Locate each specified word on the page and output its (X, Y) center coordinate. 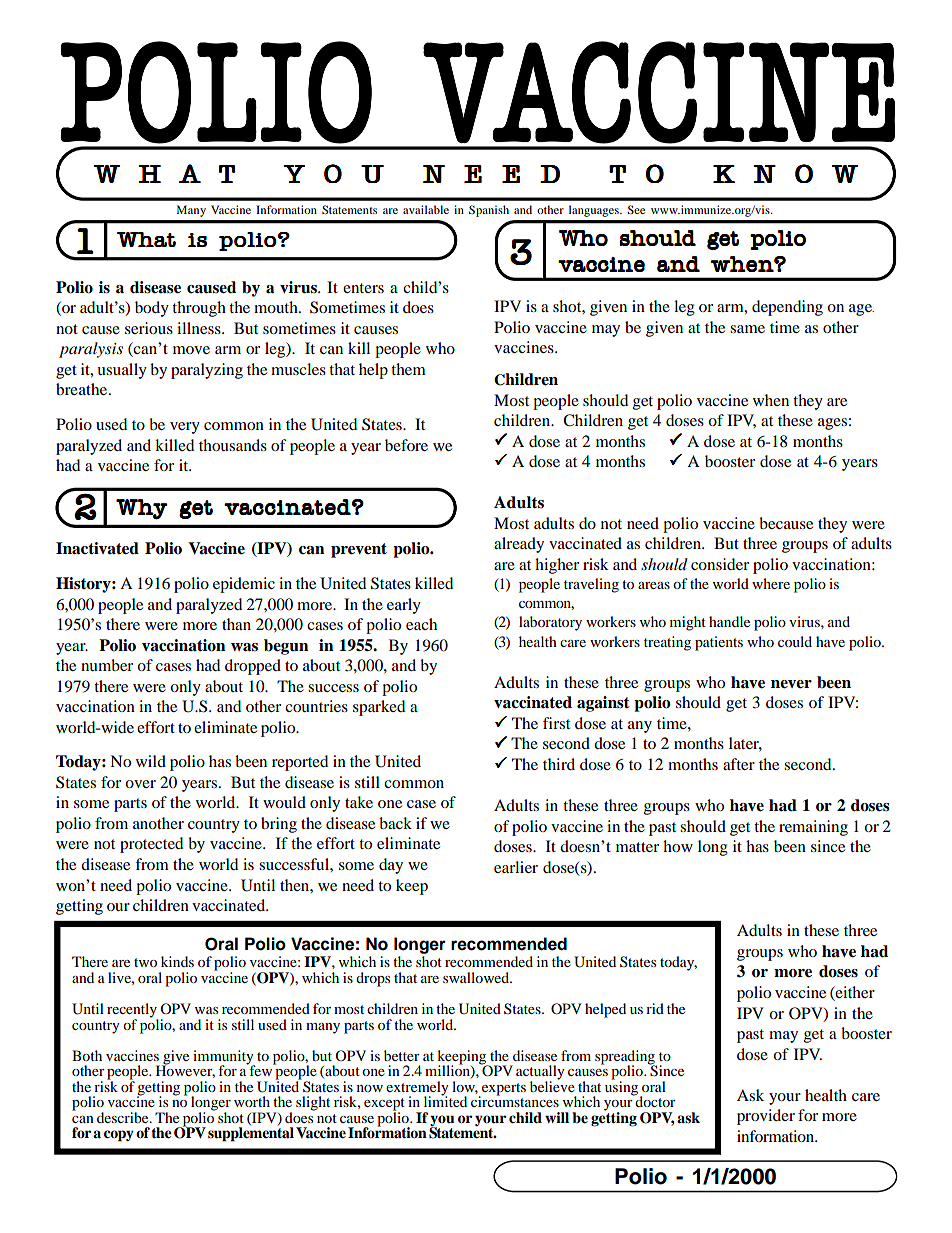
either (854, 993)
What (146, 239)
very (185, 428)
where (771, 583)
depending (787, 308)
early (404, 606)
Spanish (489, 211)
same (747, 329)
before (406, 445)
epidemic (244, 585)
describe (124, 1117)
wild (151, 761)
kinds (177, 961)
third (559, 764)
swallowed (477, 977)
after (739, 764)
